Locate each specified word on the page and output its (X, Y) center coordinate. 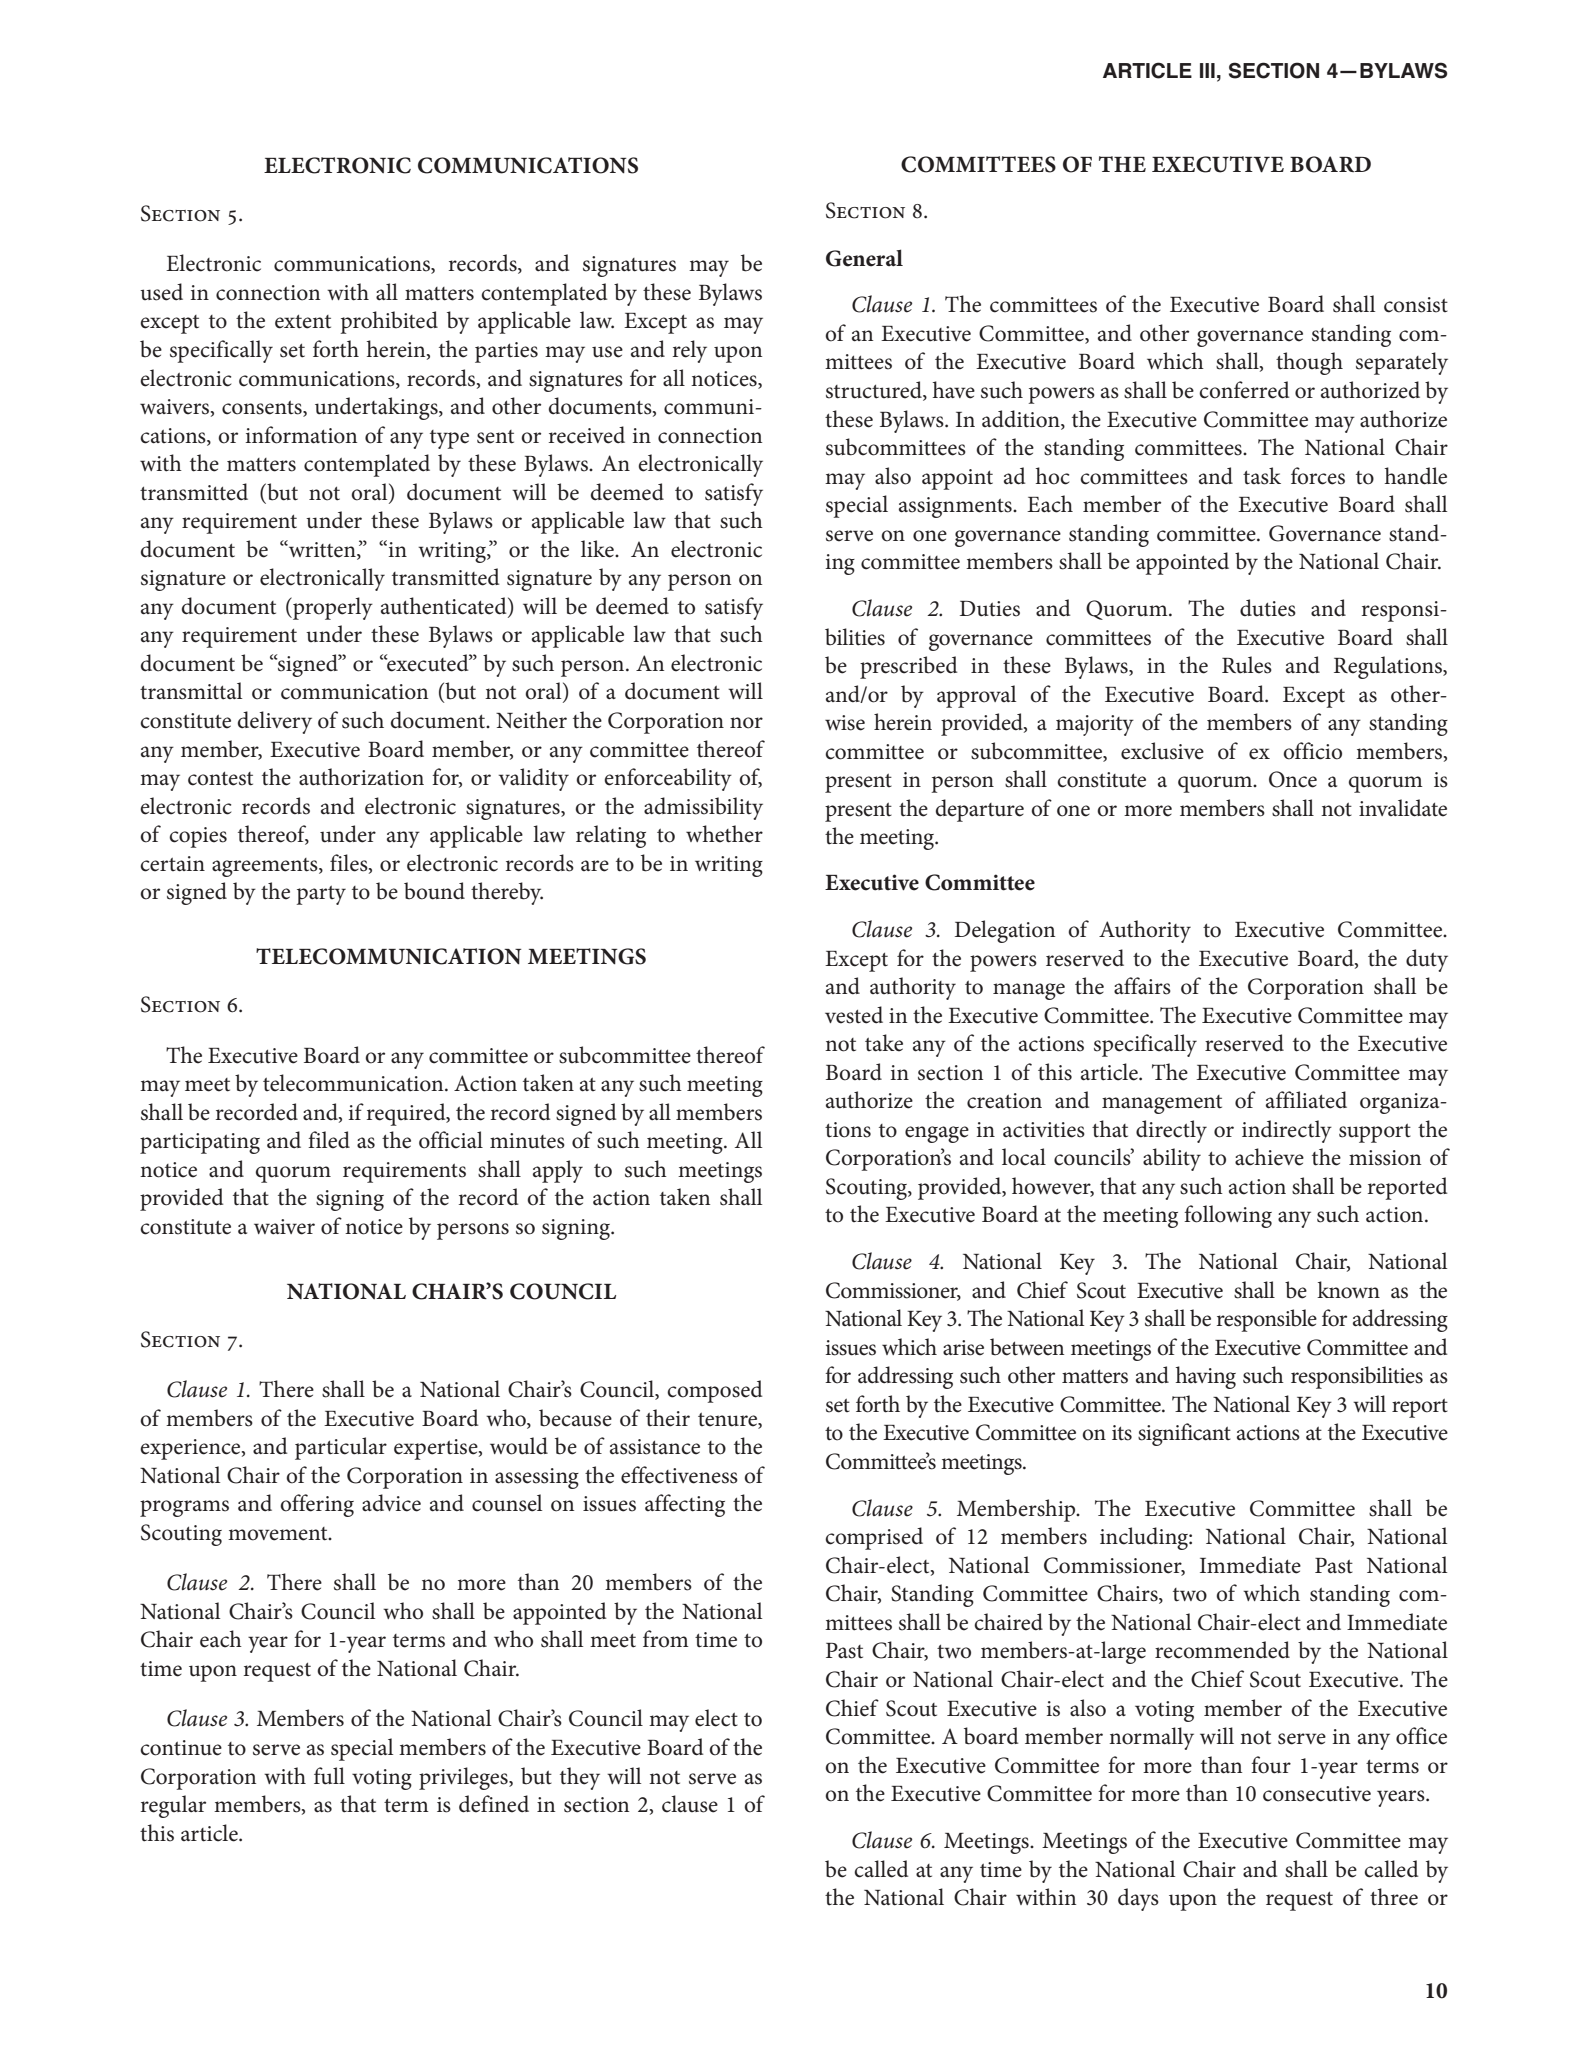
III (1207, 70)
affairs (1142, 986)
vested (854, 1015)
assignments (956, 507)
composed (715, 1391)
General (864, 258)
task (1262, 476)
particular (341, 1448)
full (329, 1776)
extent (303, 322)
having (1206, 1377)
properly (332, 608)
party (321, 895)
